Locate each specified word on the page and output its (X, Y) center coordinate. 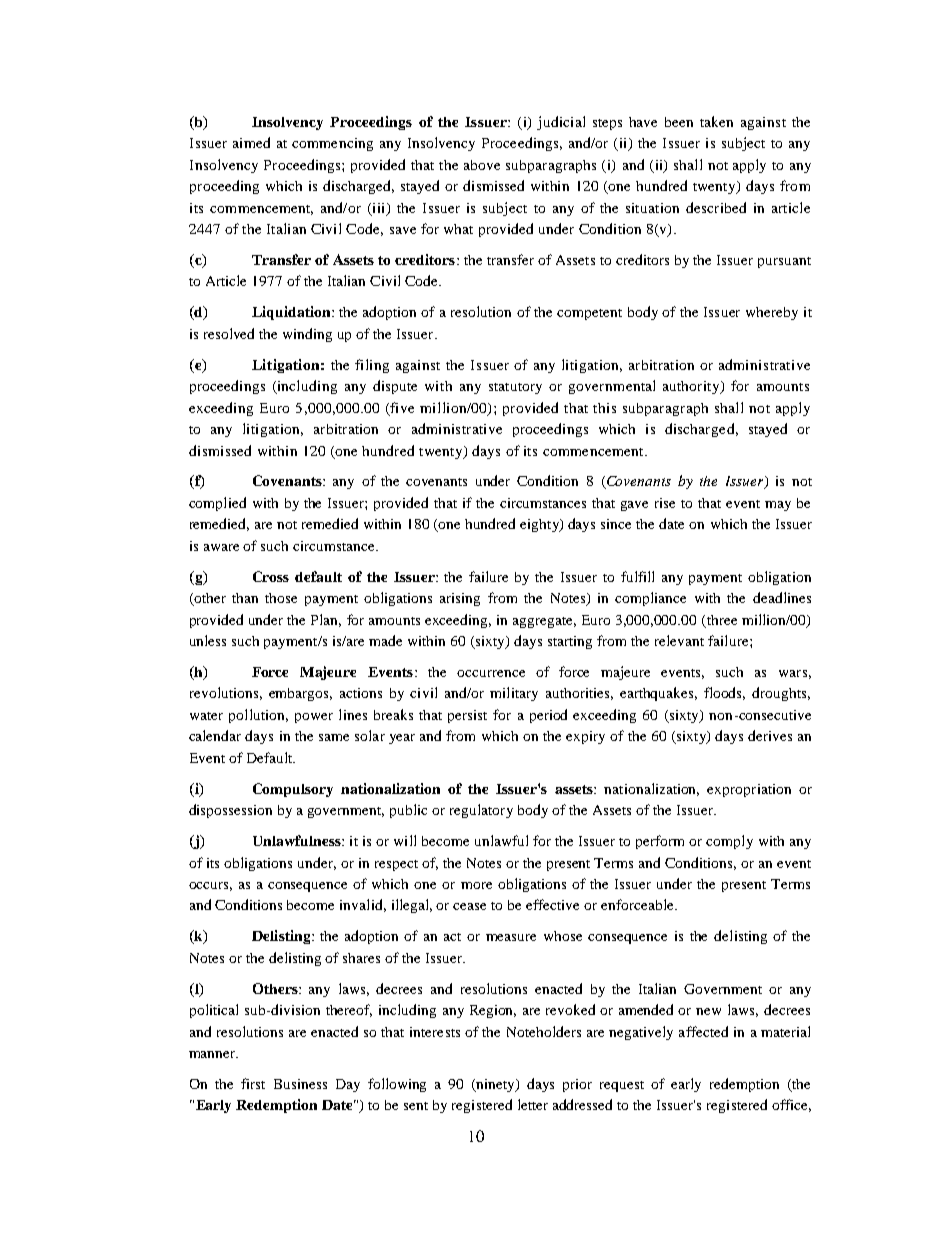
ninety (495, 1085)
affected (703, 1031)
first (253, 1083)
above (482, 165)
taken (716, 121)
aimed (251, 142)
